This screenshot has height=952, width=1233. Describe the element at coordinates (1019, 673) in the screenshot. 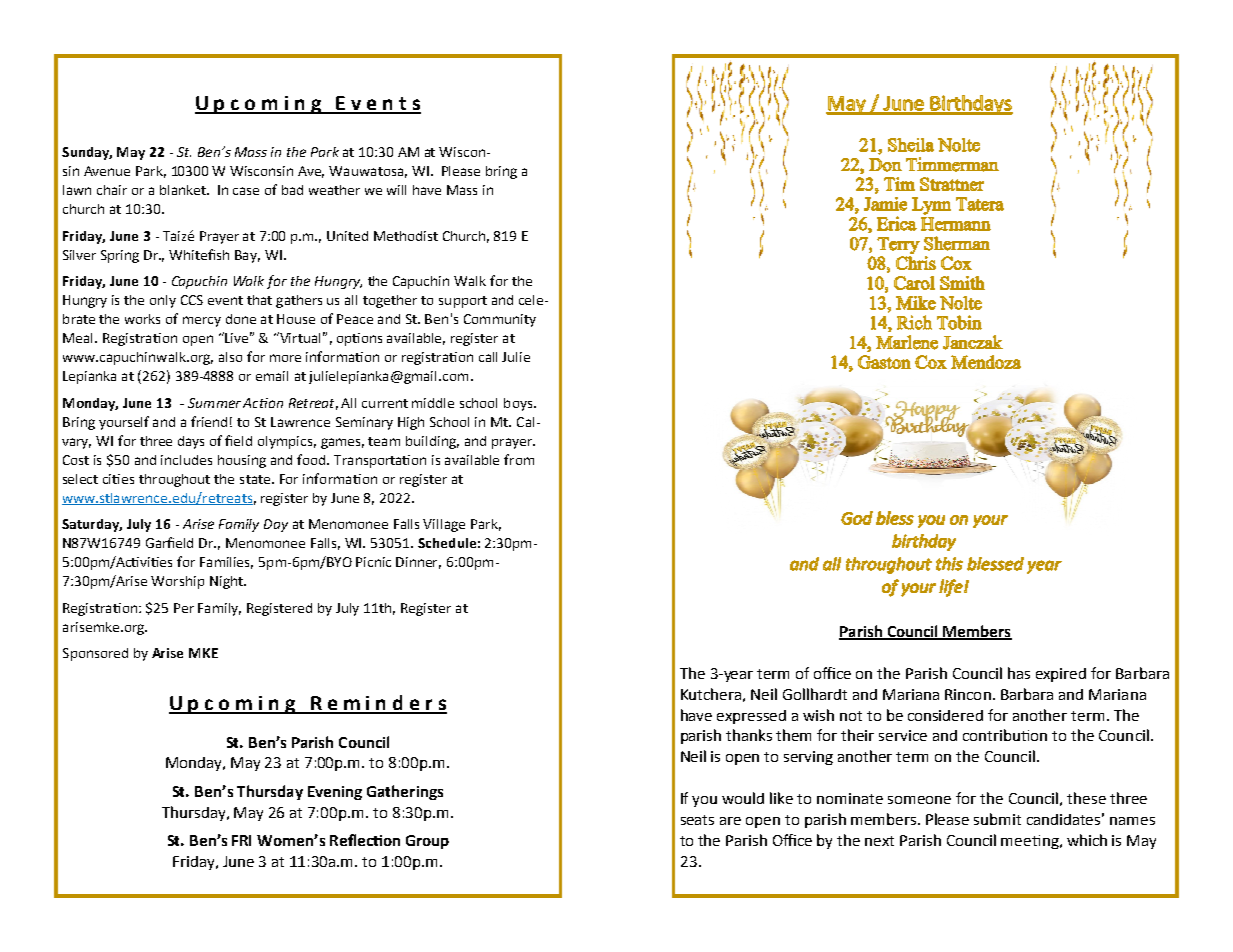

I see `has` at that location.
